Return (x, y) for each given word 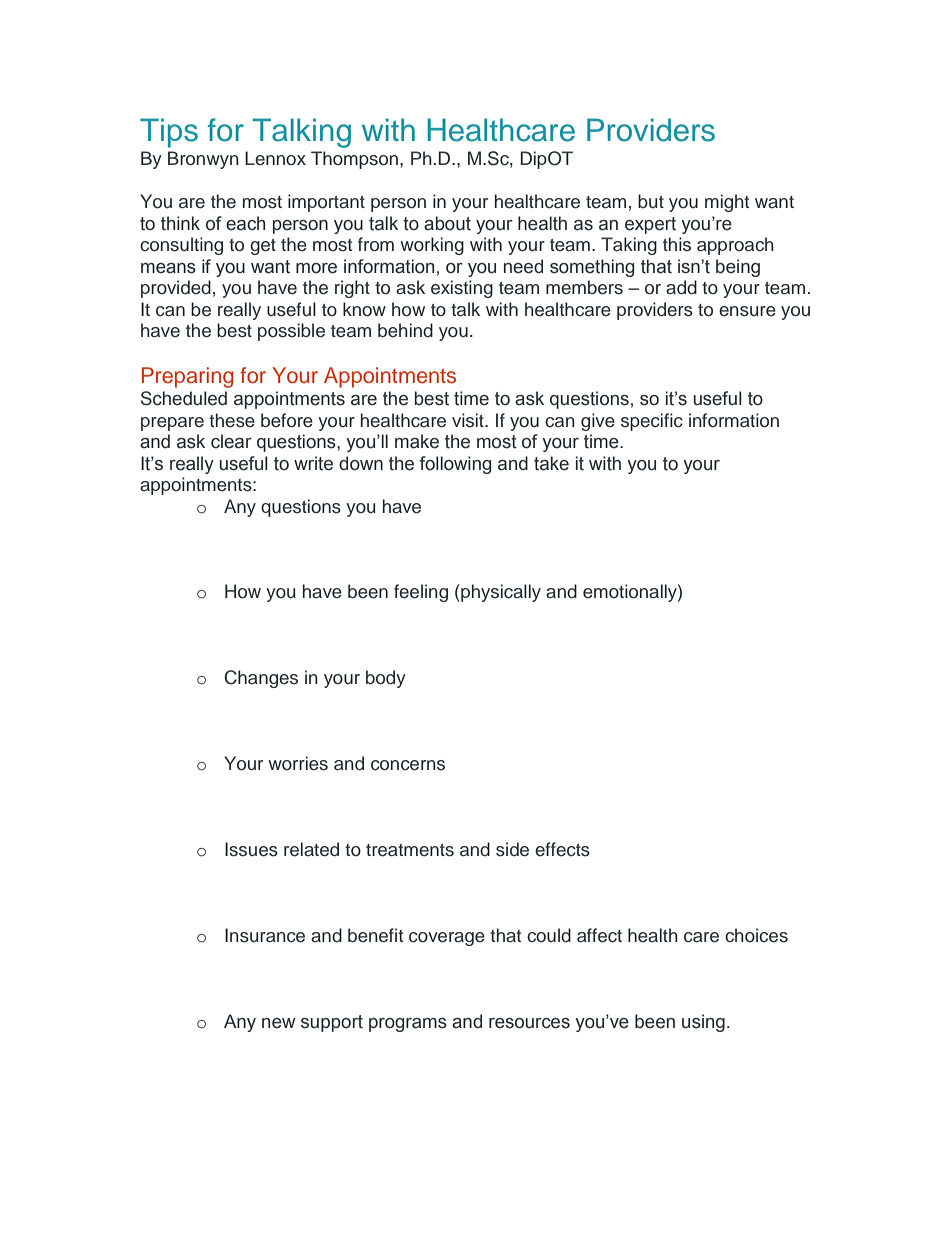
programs (408, 1025)
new (279, 1023)
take (551, 463)
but (651, 201)
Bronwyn (203, 160)
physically (500, 593)
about (447, 223)
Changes (261, 679)
